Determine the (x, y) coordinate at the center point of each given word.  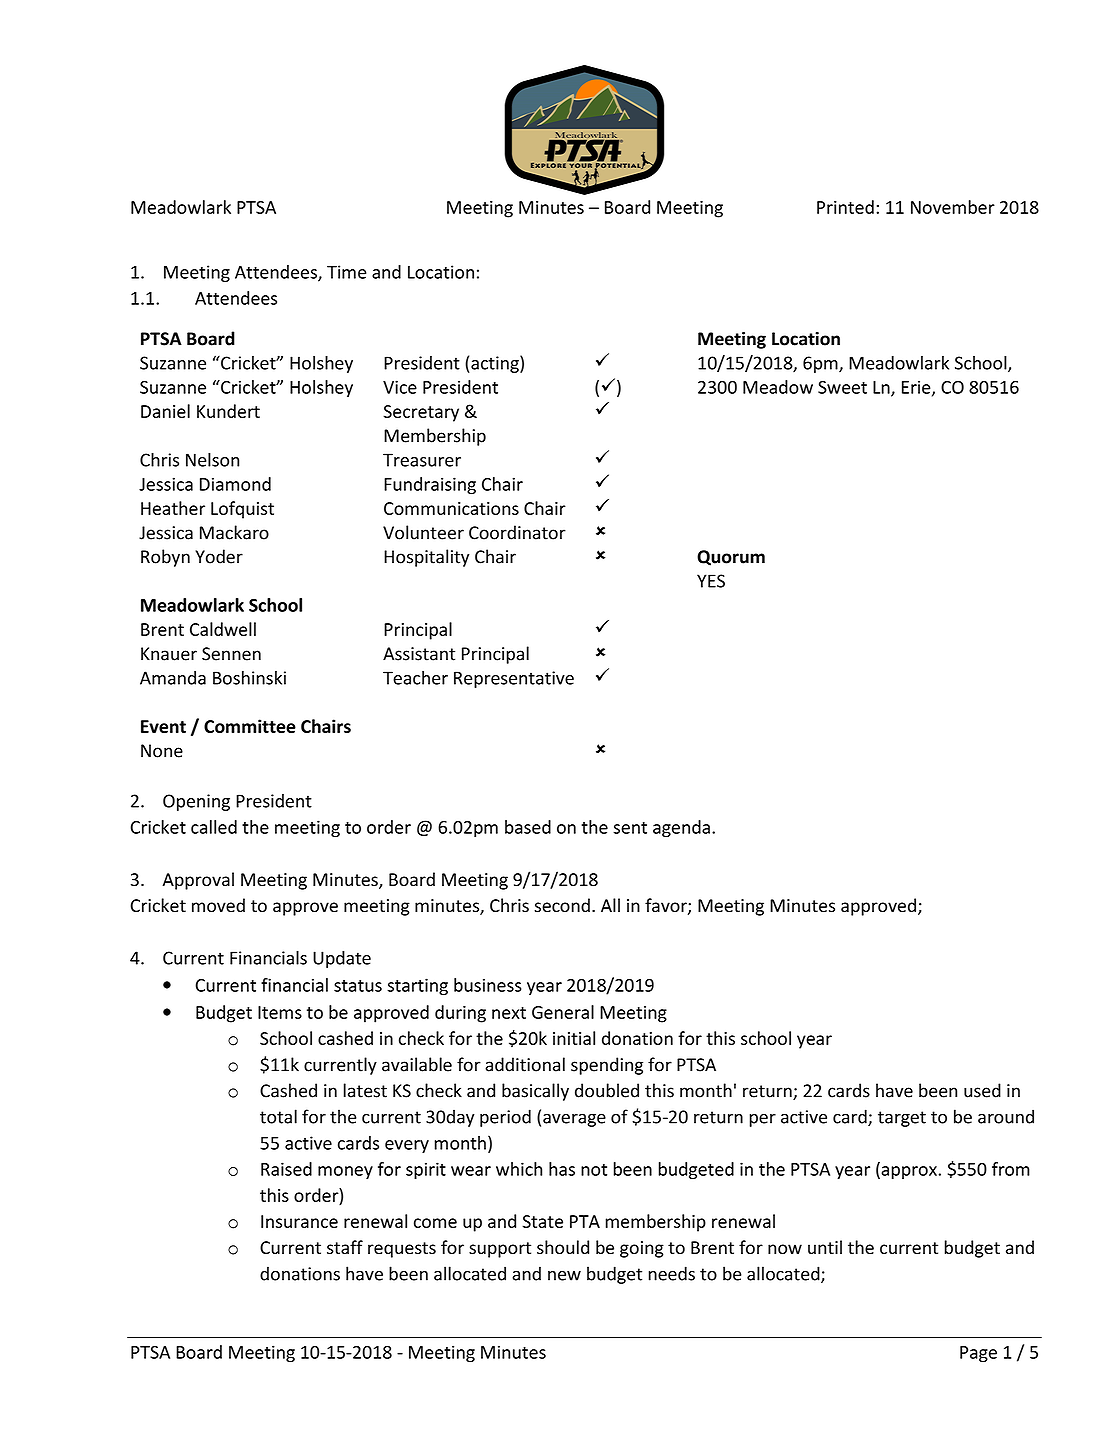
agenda (681, 829)
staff (345, 1247)
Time (346, 272)
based (528, 827)
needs (672, 1273)
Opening (196, 802)
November (953, 207)
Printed (845, 207)
